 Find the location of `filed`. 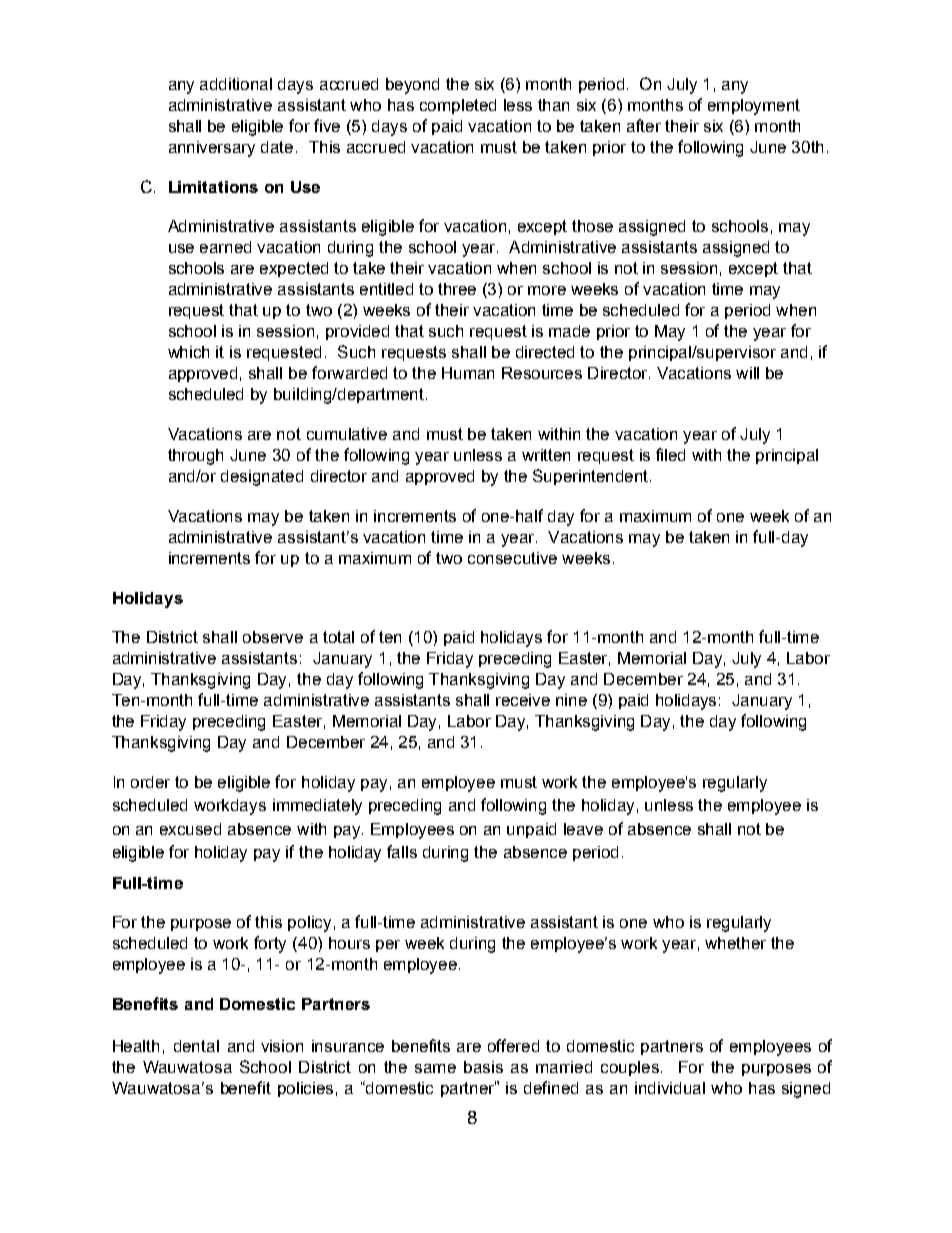

filed is located at coordinates (670, 454).
